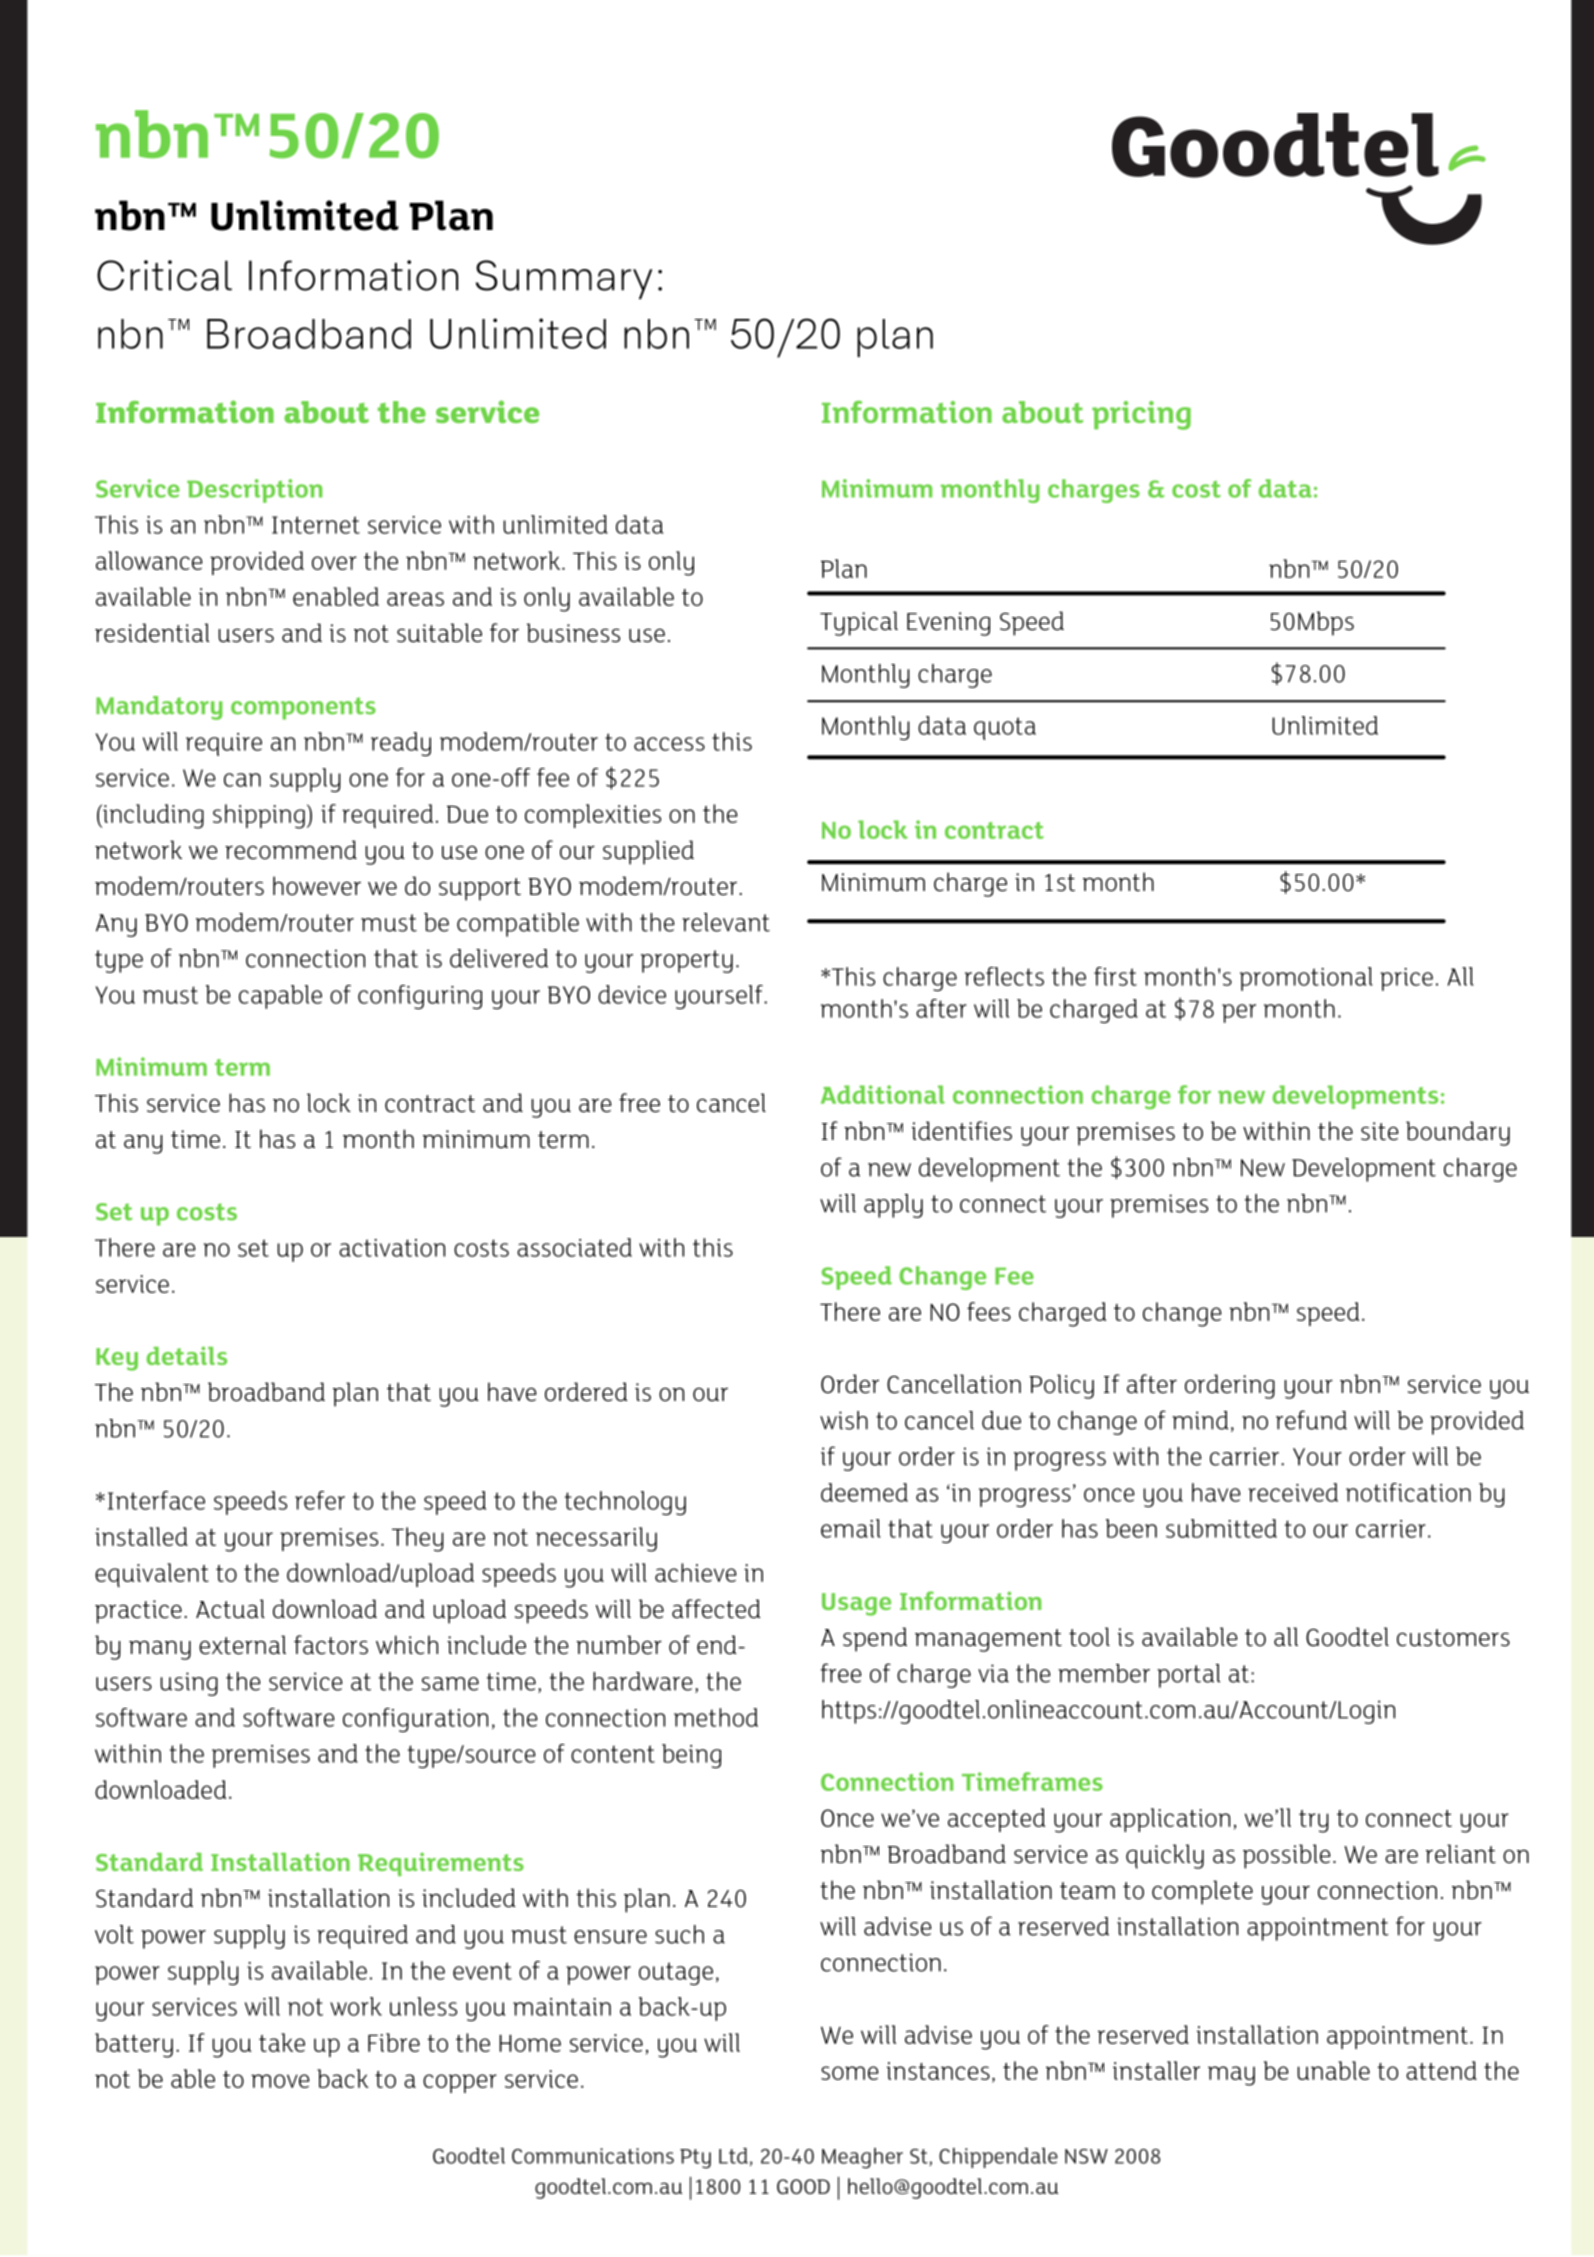 This page has width=1594, height=2257. Describe the element at coordinates (415, 1720) in the page. I see `configuration` at that location.
